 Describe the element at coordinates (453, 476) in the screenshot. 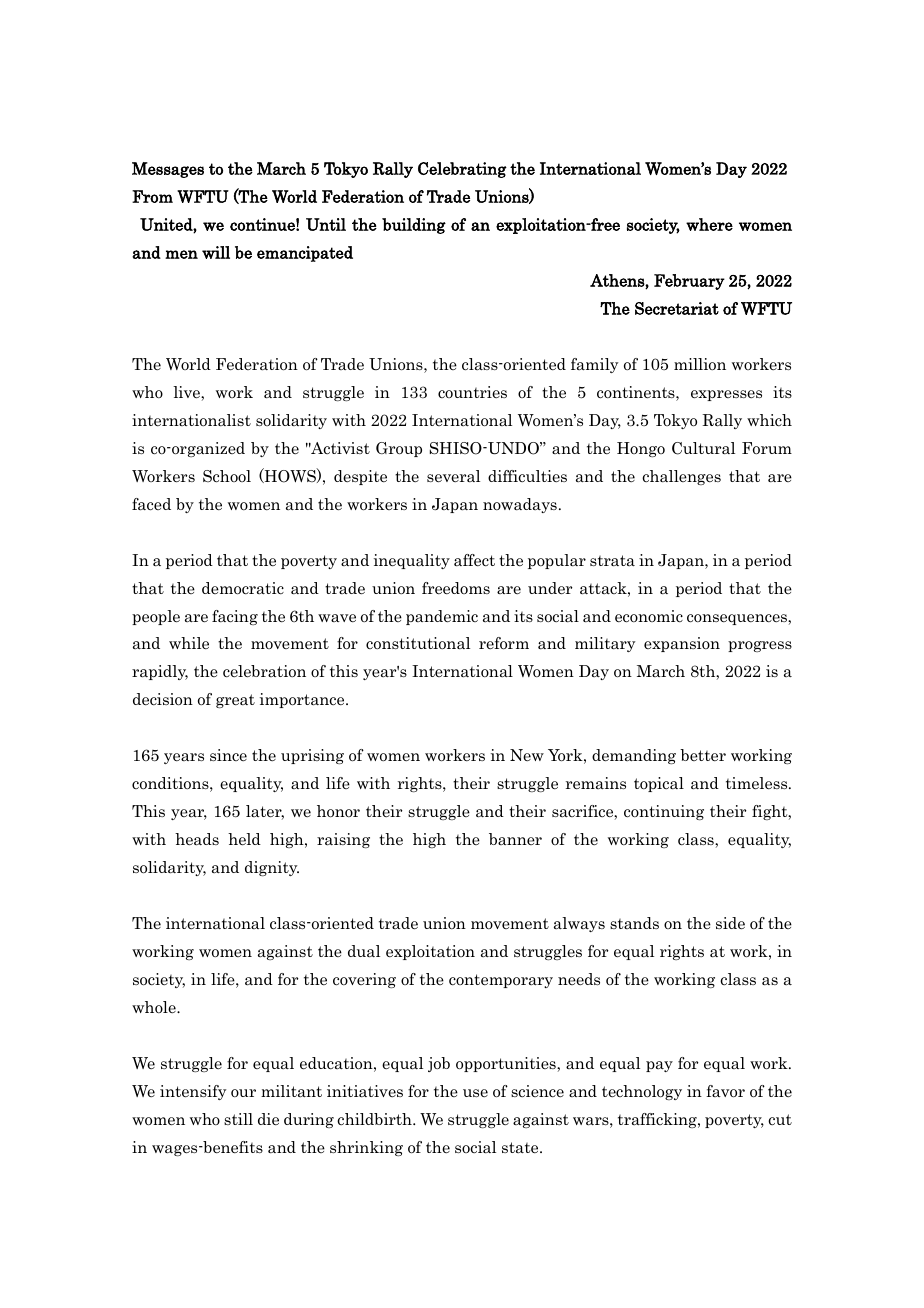

I see `several` at that location.
